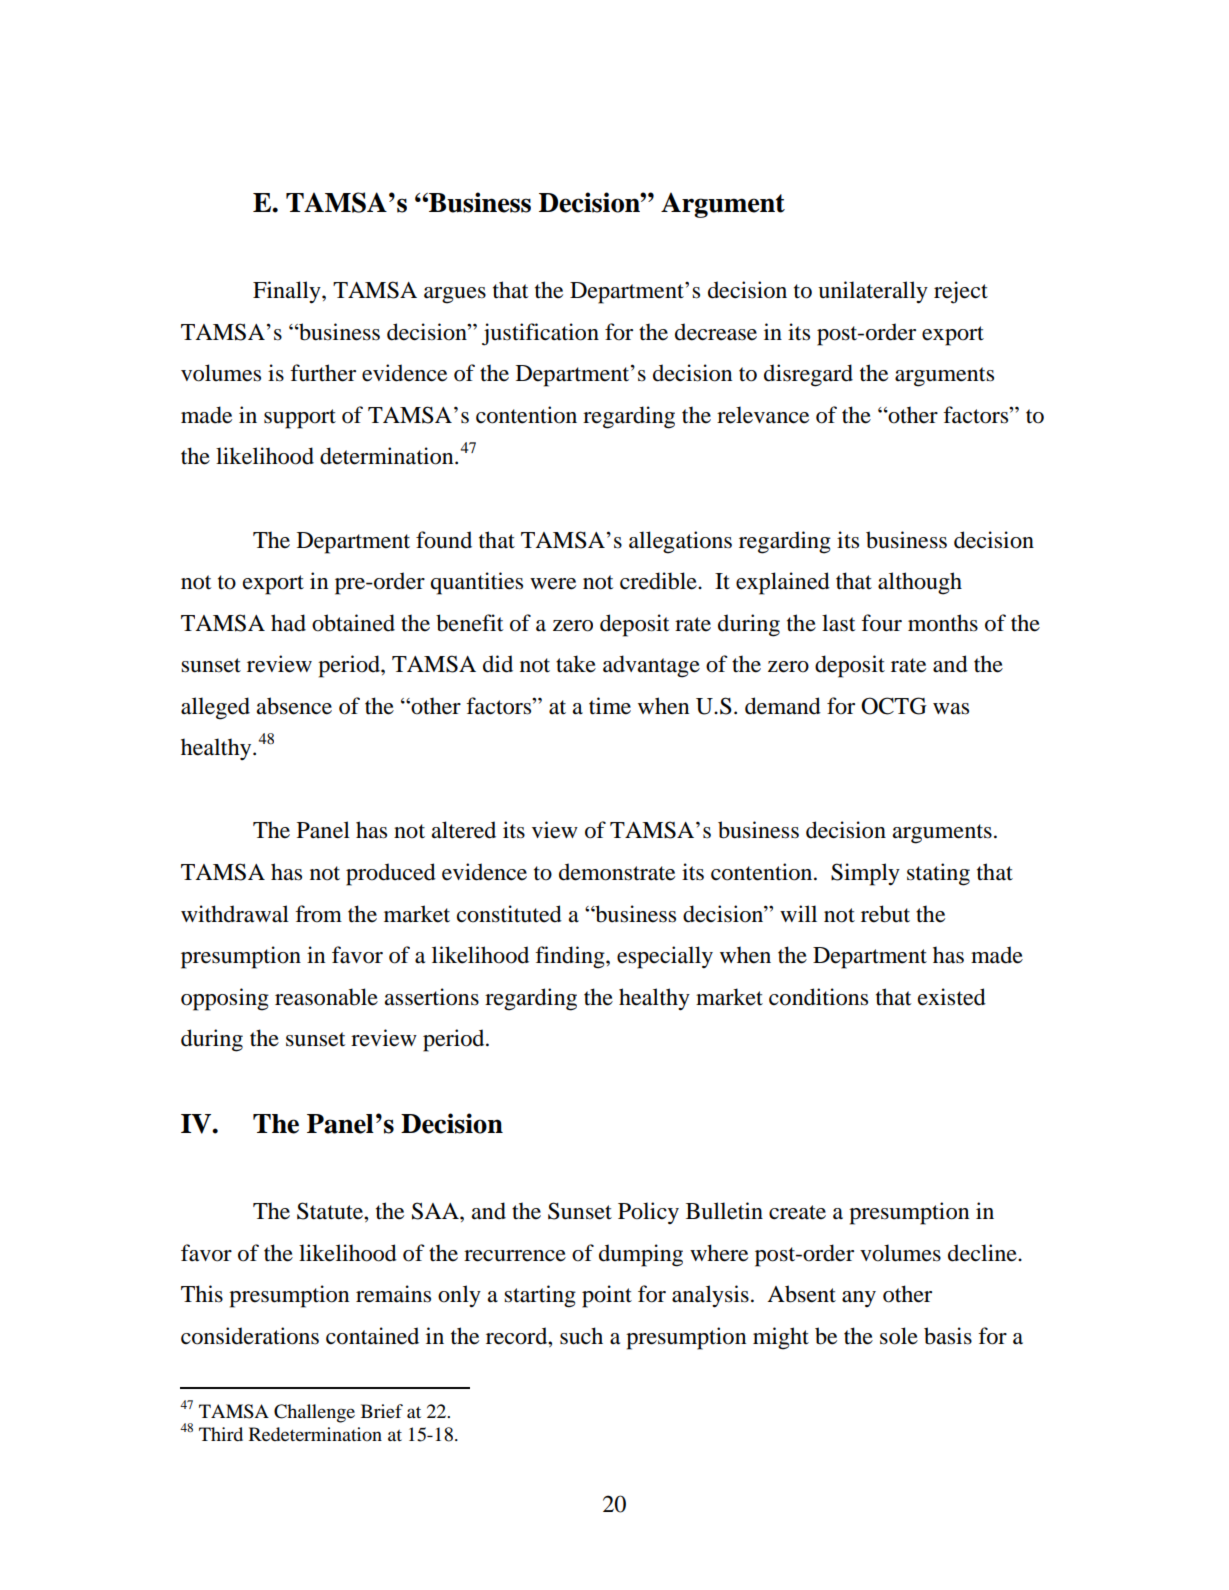  Describe the element at coordinates (288, 292) in the screenshot. I see `Finally` at that location.
